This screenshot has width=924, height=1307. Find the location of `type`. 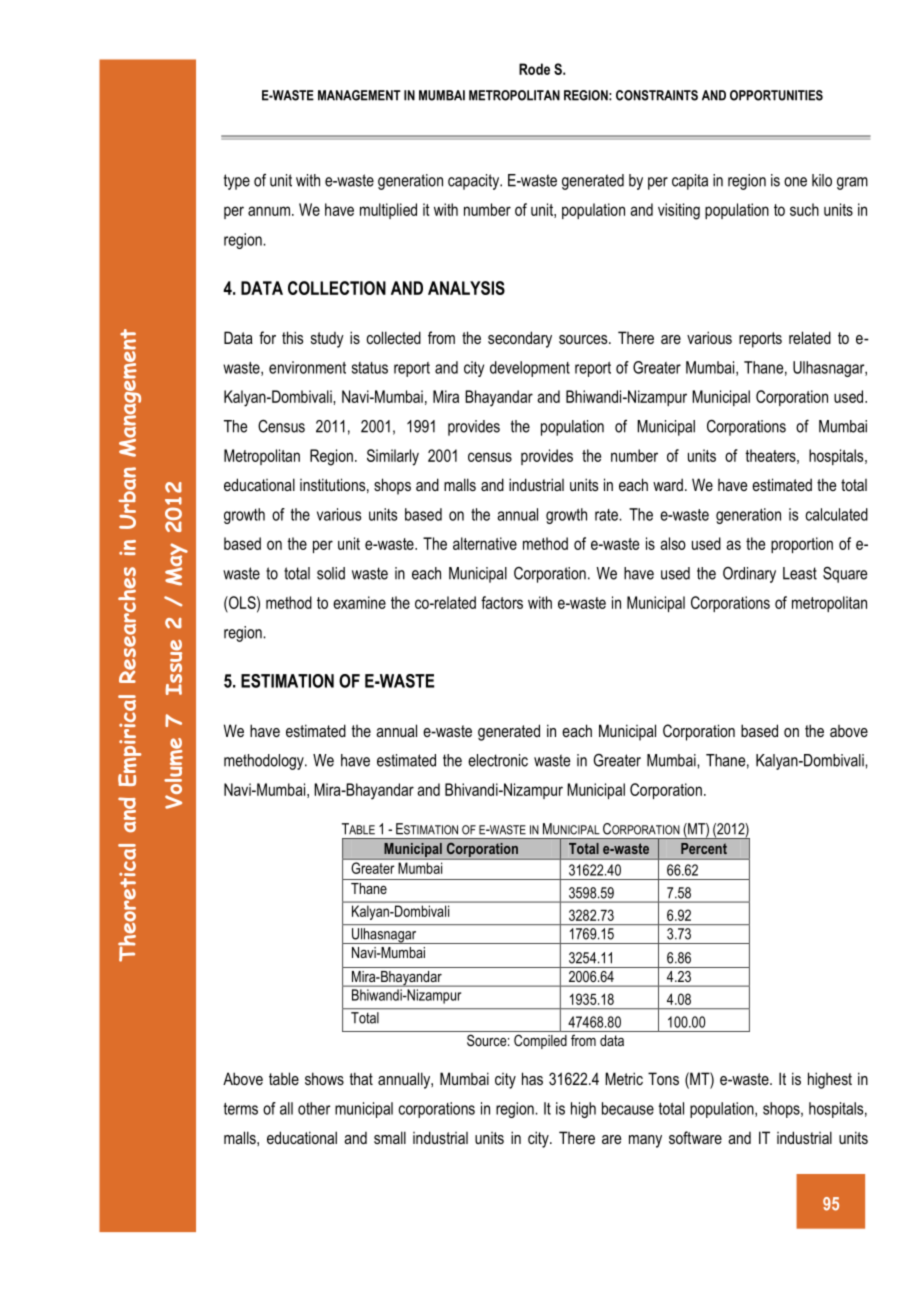

type is located at coordinates (237, 182).
